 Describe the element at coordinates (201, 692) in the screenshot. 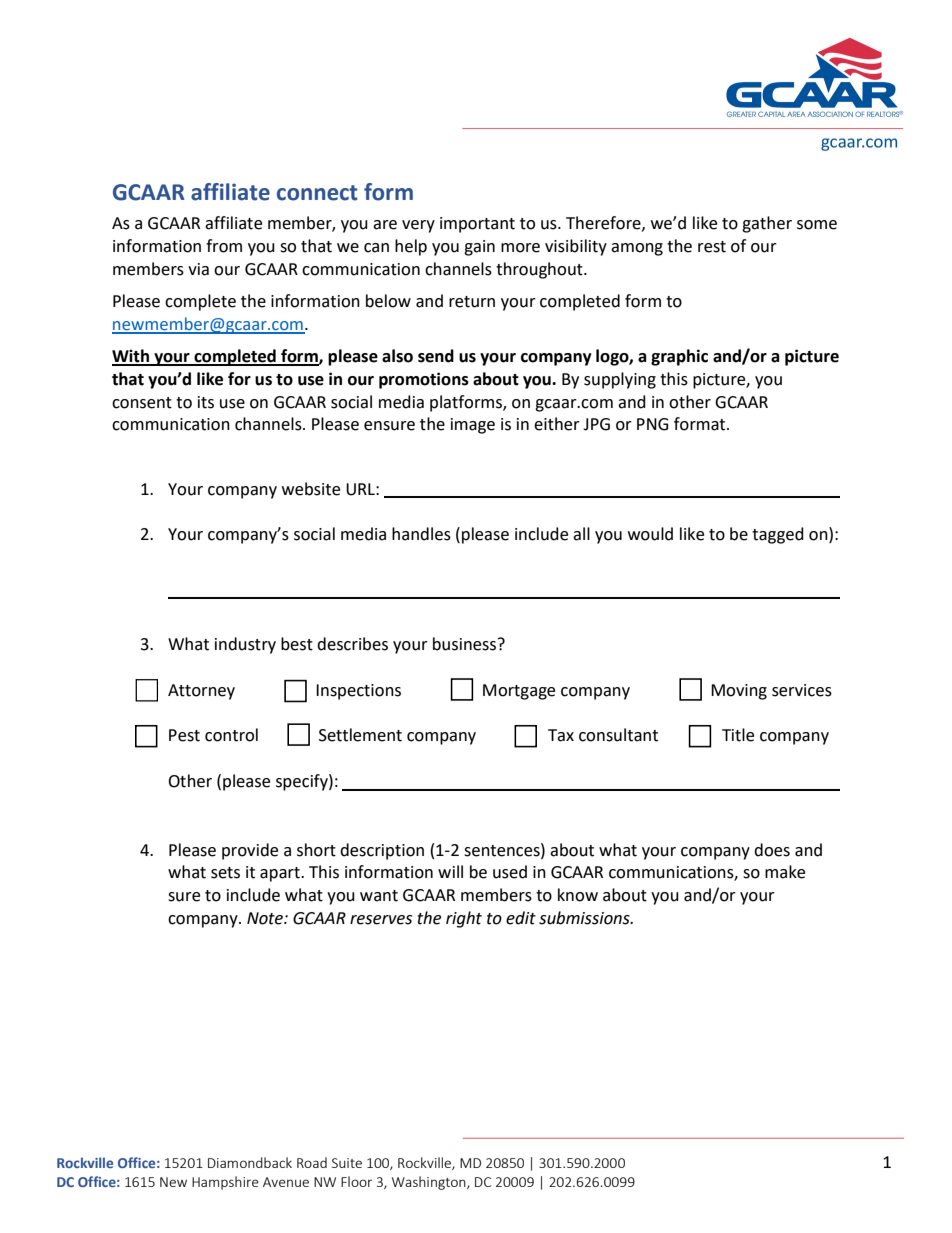

I see `Attorney` at that location.
